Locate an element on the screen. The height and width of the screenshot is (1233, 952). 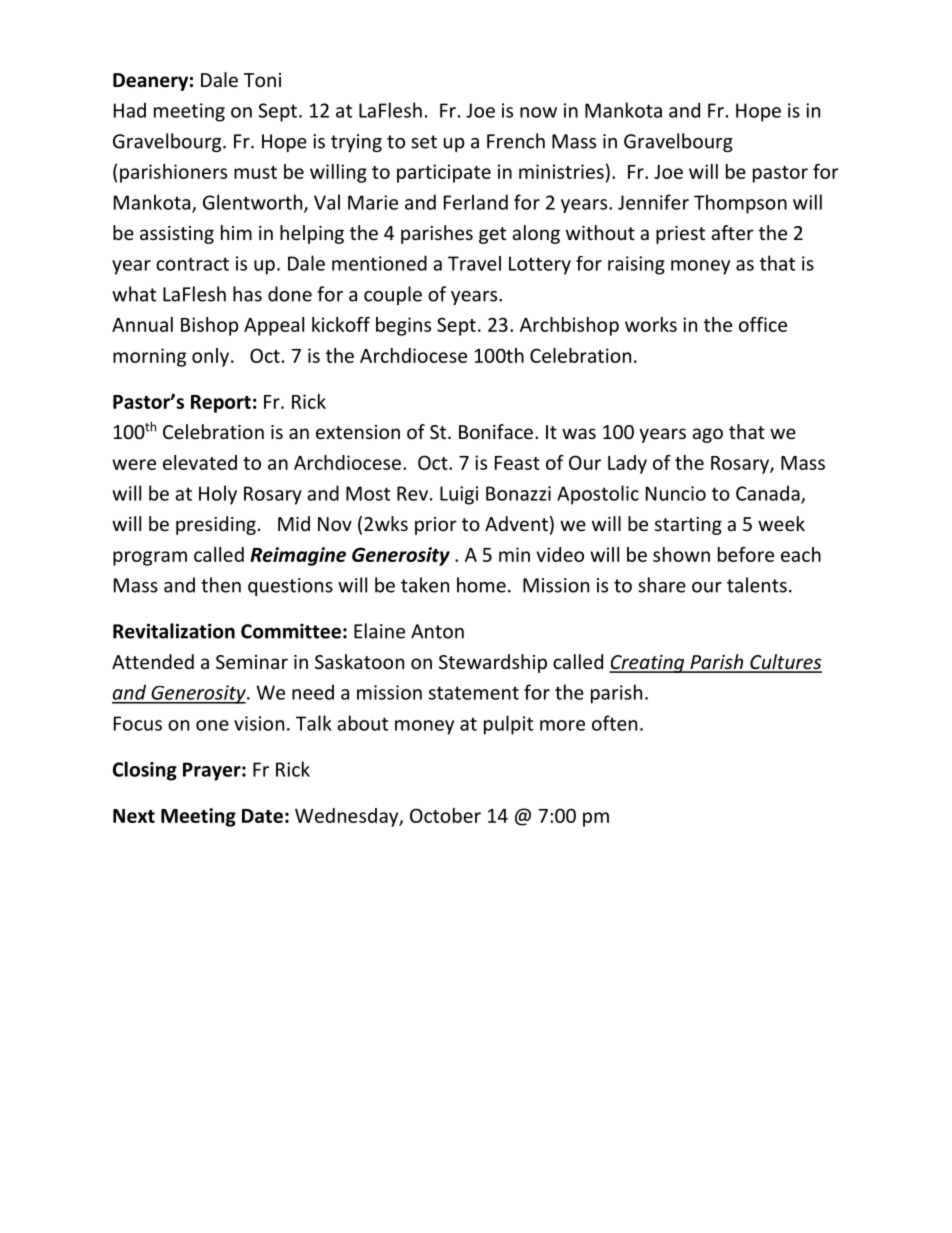
Thompson is located at coordinates (740, 204).
